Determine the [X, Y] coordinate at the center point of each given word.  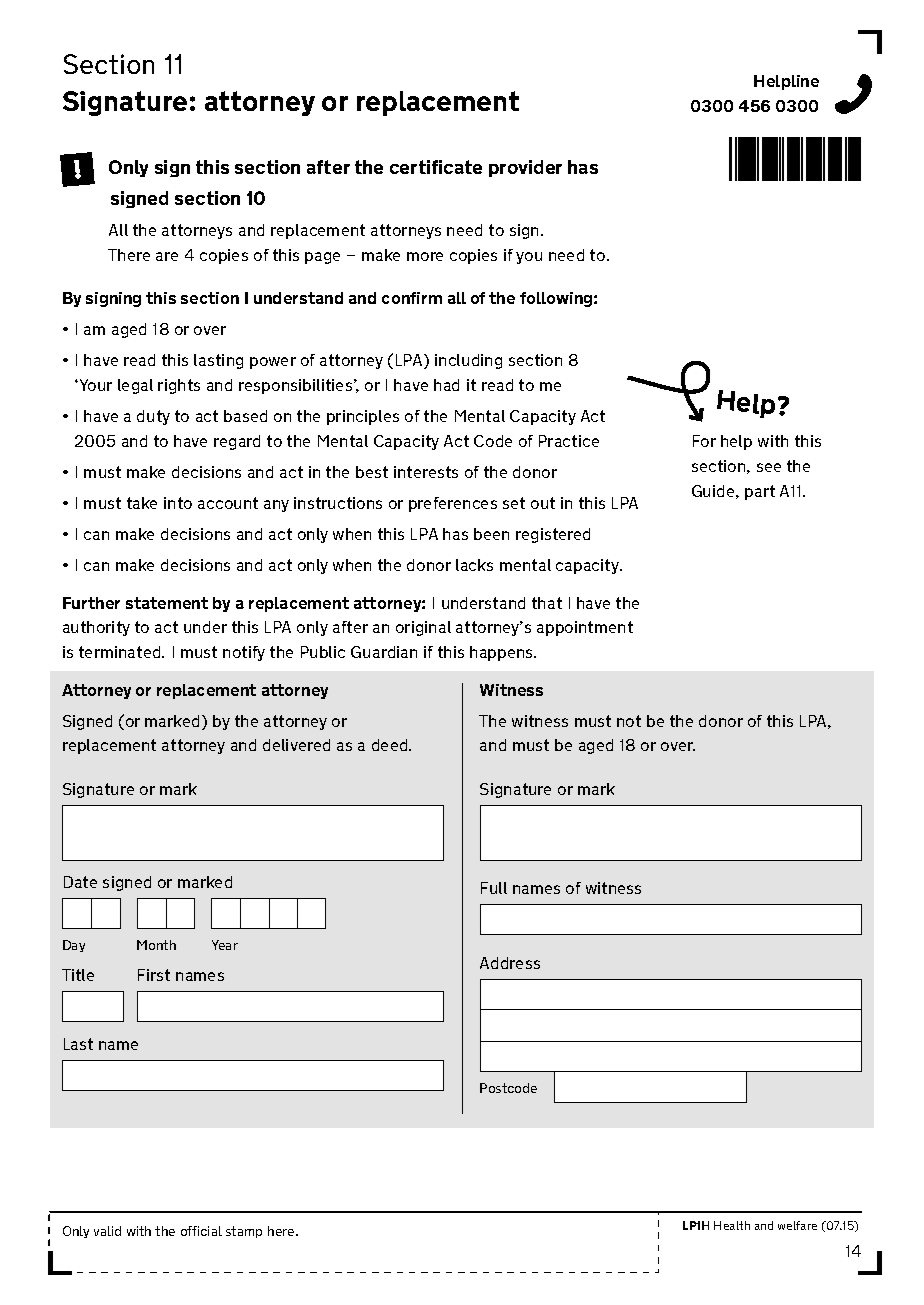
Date [80, 882]
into [178, 503]
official [201, 1231]
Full [494, 888]
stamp [244, 1232]
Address [510, 963]
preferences [453, 504]
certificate [436, 167]
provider [525, 168]
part [760, 492]
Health [732, 1225]
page [322, 258]
